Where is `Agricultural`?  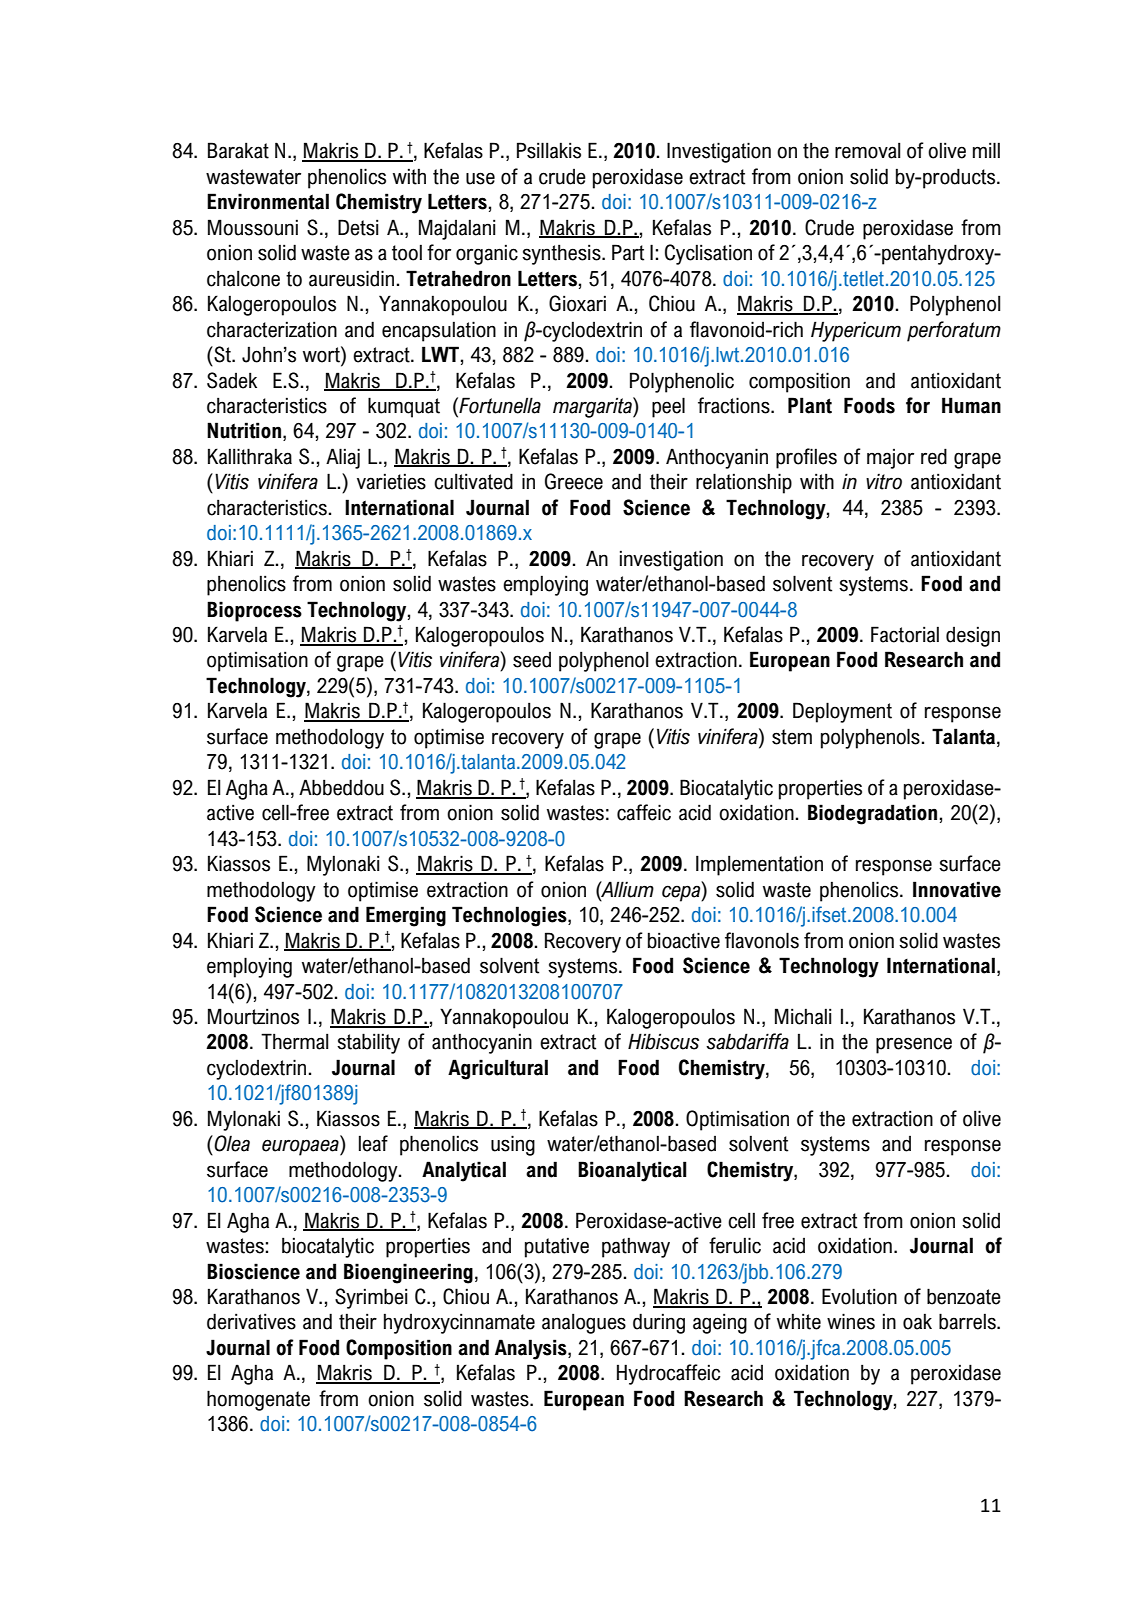
Agricultural is located at coordinates (498, 1069).
